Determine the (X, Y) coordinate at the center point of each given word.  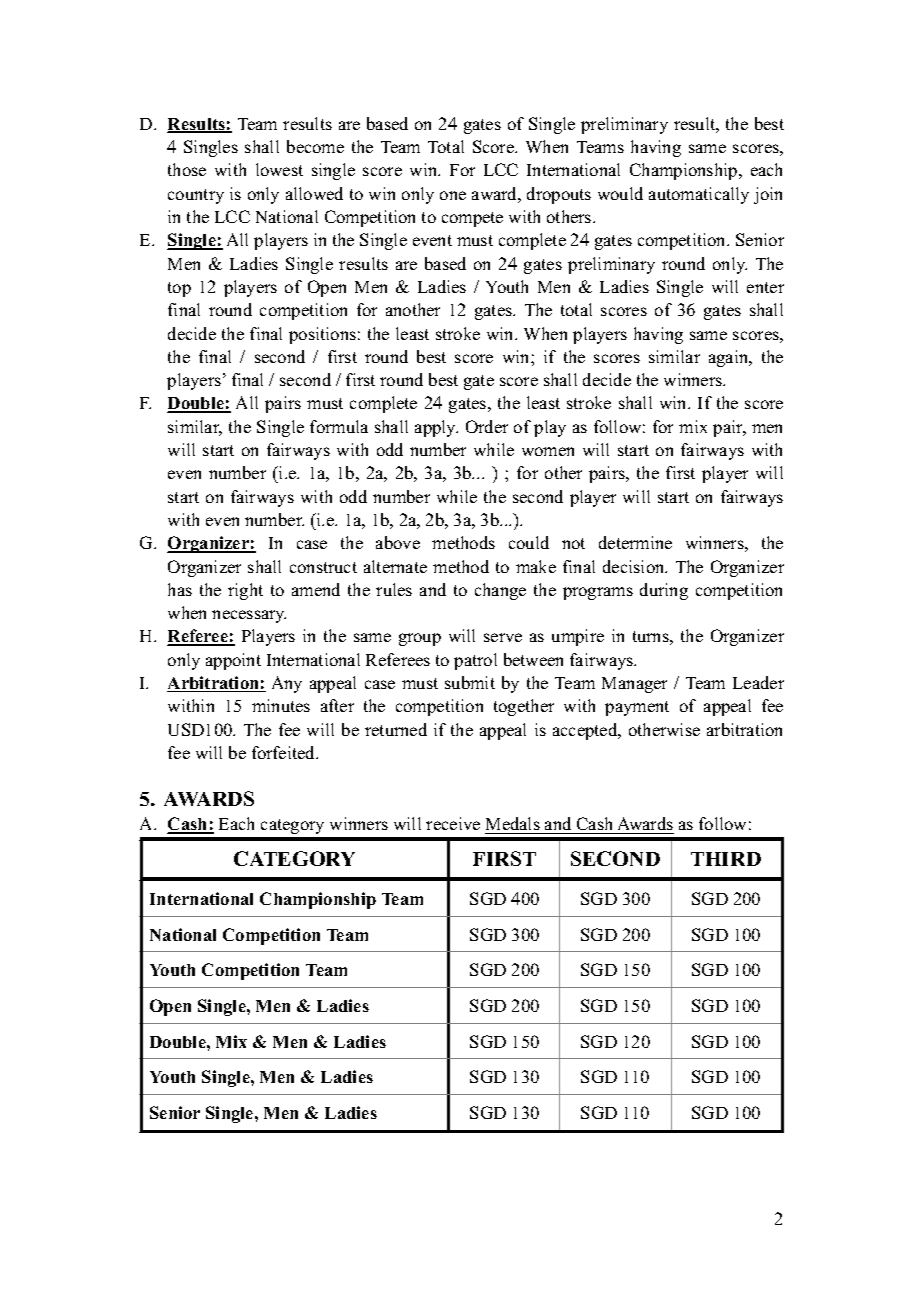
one (453, 195)
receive (453, 823)
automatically (699, 195)
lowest (279, 169)
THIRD (726, 859)
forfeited (285, 752)
